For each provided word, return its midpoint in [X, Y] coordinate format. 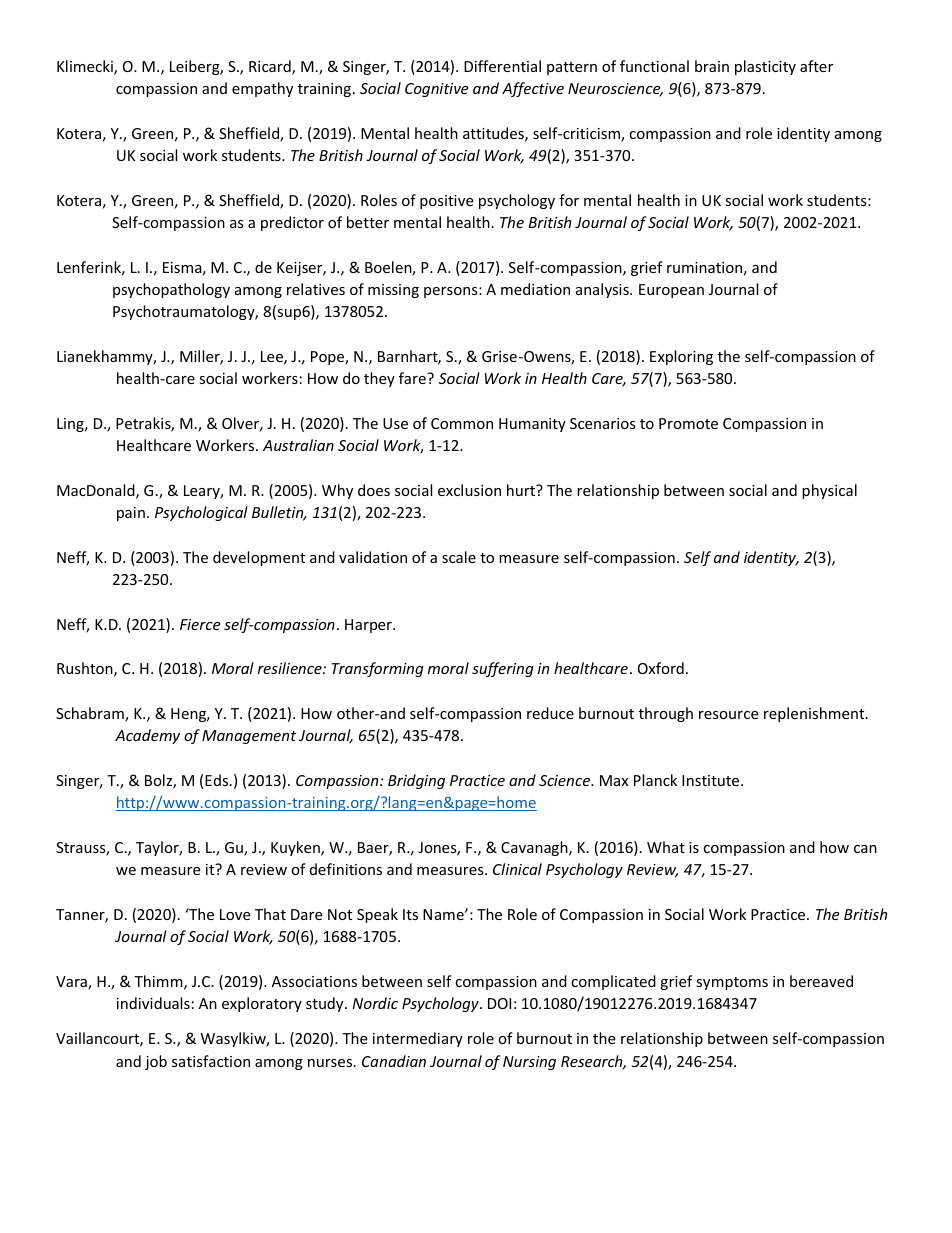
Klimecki [86, 67]
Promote [688, 423]
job [156, 1062]
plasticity [765, 67]
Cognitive [436, 90]
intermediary [418, 1039]
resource [728, 715]
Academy [147, 736]
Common [462, 423]
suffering [503, 669]
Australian [298, 445]
